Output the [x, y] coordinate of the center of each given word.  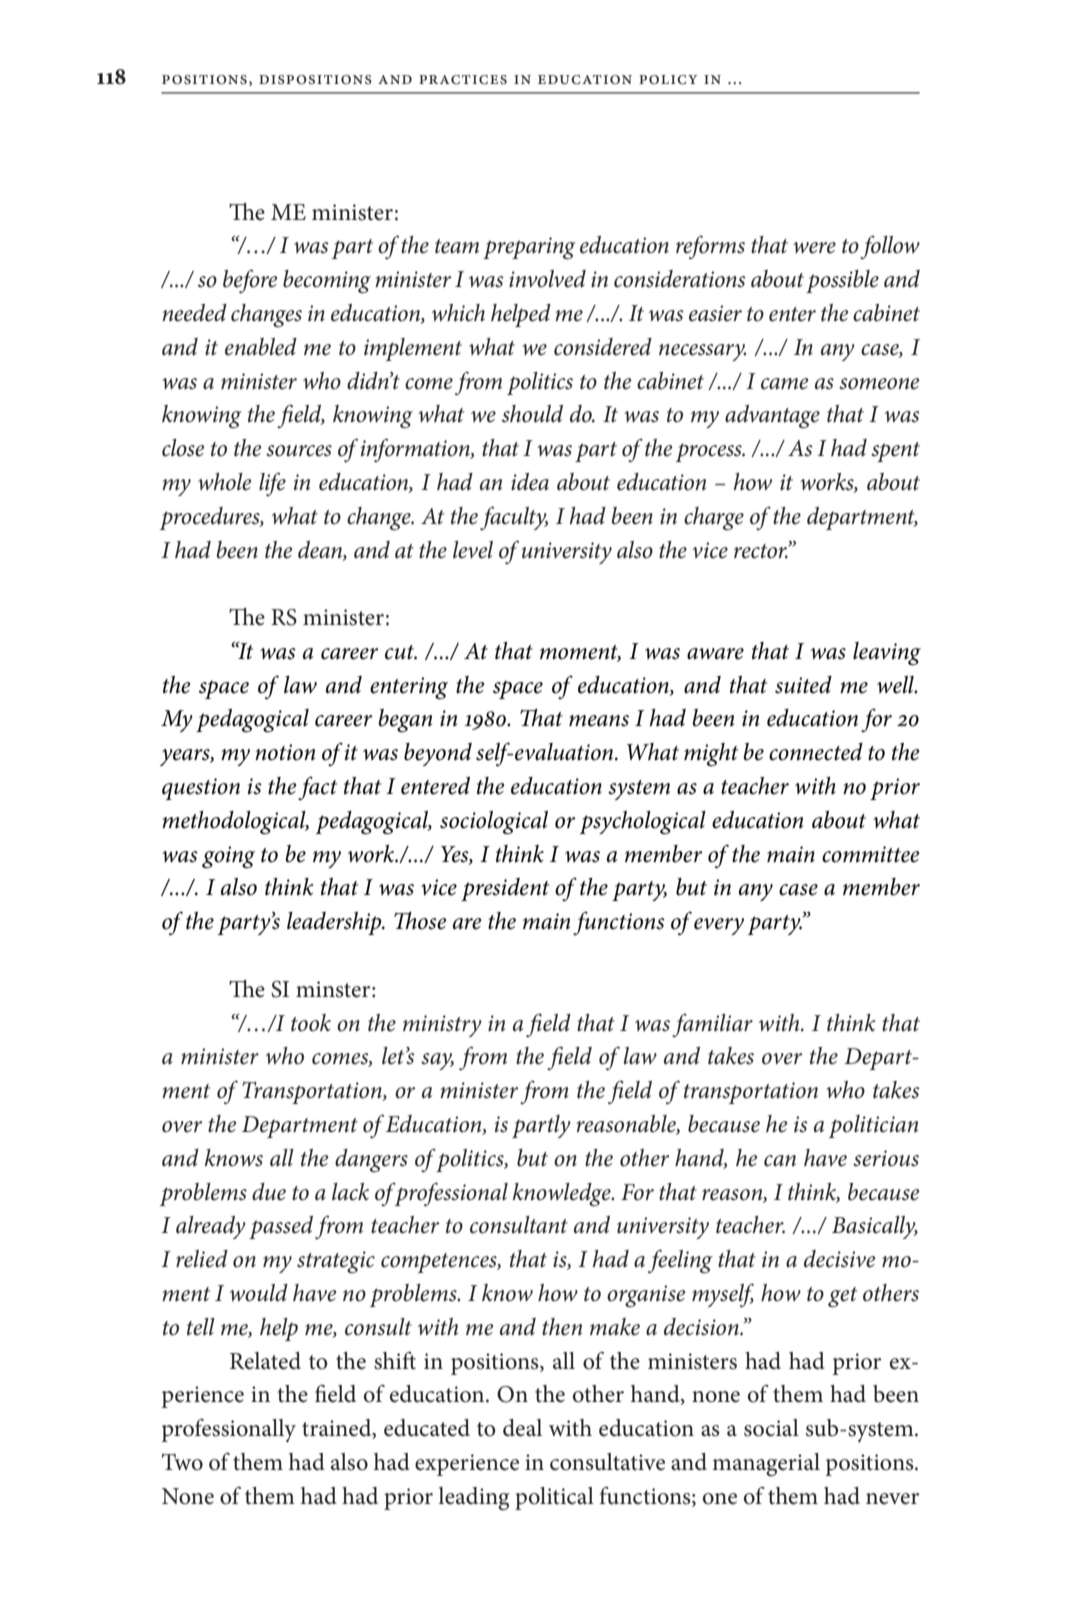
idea [530, 482]
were [814, 248]
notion [285, 752]
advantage [772, 416]
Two [182, 1462]
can [780, 1161]
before [250, 281]
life [272, 484]
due [269, 1192]
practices [463, 80]
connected [816, 752]
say [437, 1061]
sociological [494, 823]
